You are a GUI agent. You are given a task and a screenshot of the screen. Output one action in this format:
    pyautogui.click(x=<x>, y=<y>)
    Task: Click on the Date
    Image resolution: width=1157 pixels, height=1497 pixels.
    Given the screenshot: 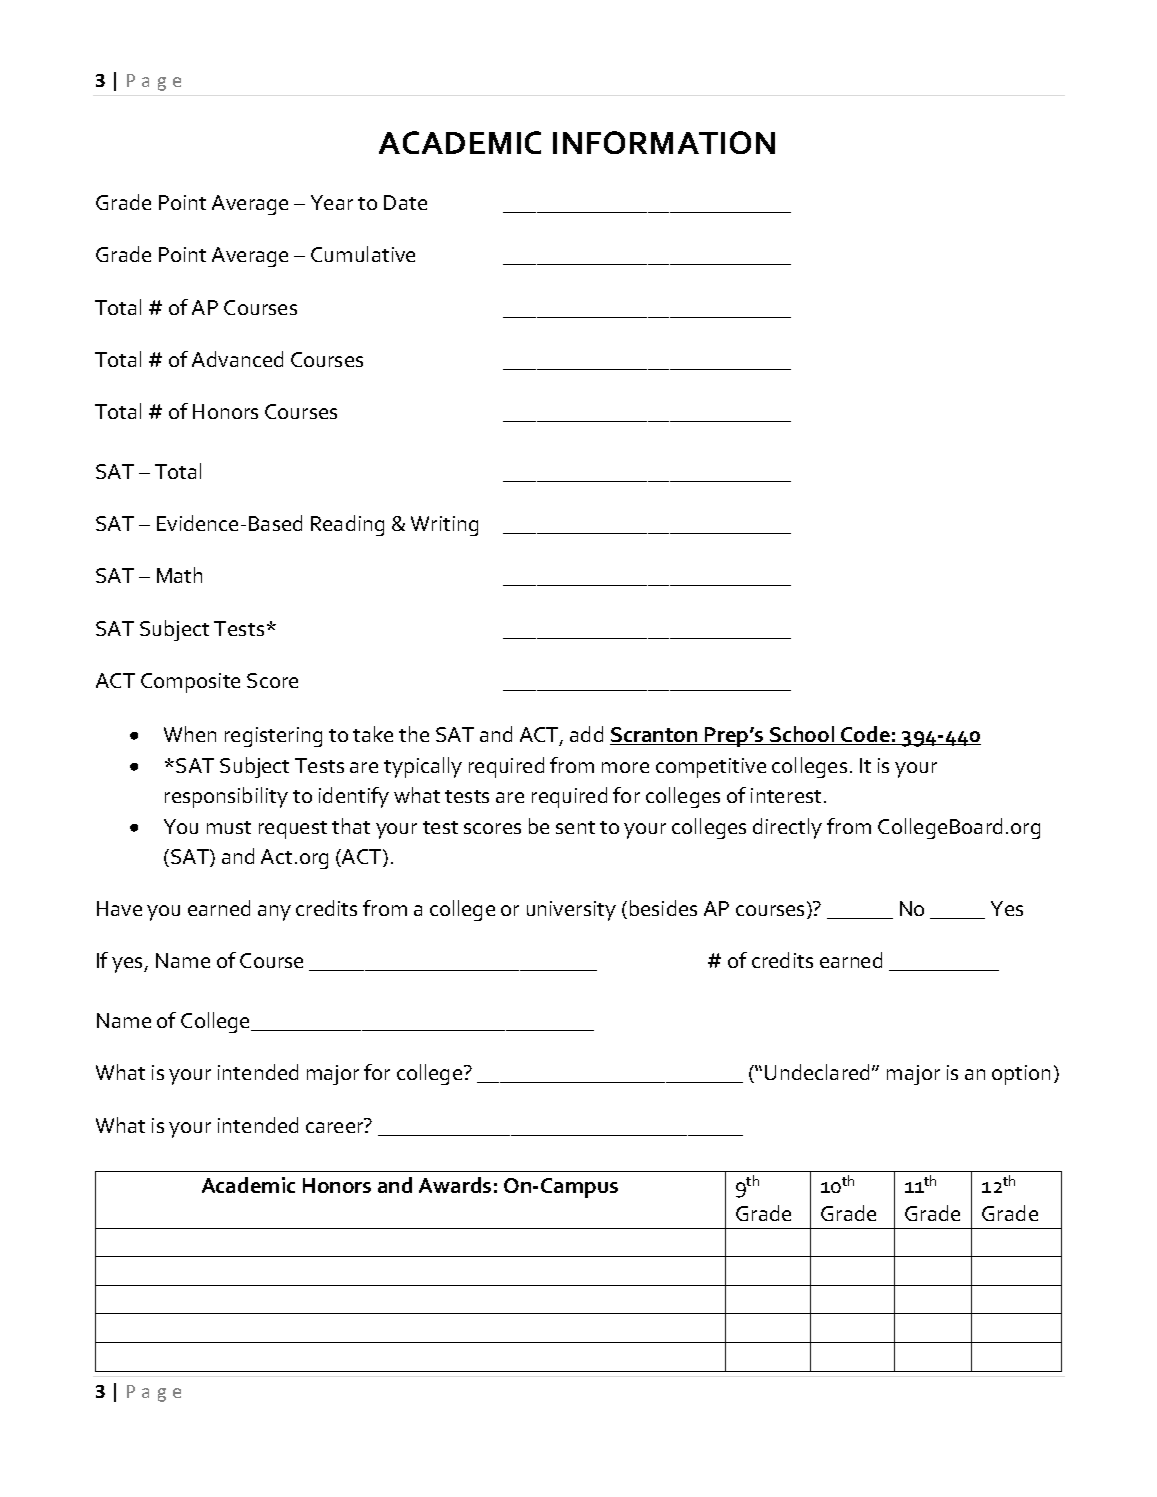 What is the action you would take?
    pyautogui.click(x=405, y=202)
